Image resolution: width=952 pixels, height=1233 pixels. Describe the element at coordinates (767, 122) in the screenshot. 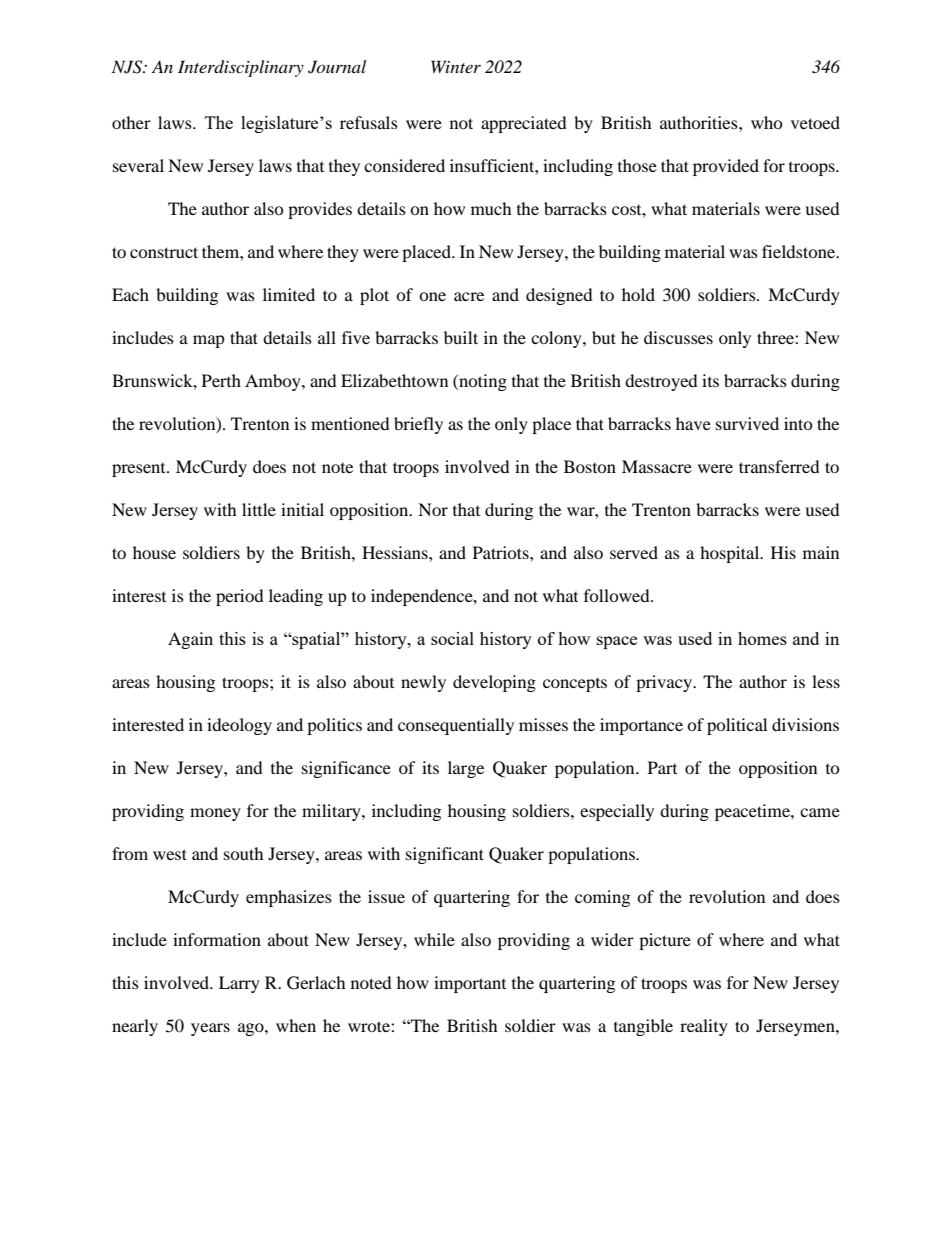

I see `who` at that location.
